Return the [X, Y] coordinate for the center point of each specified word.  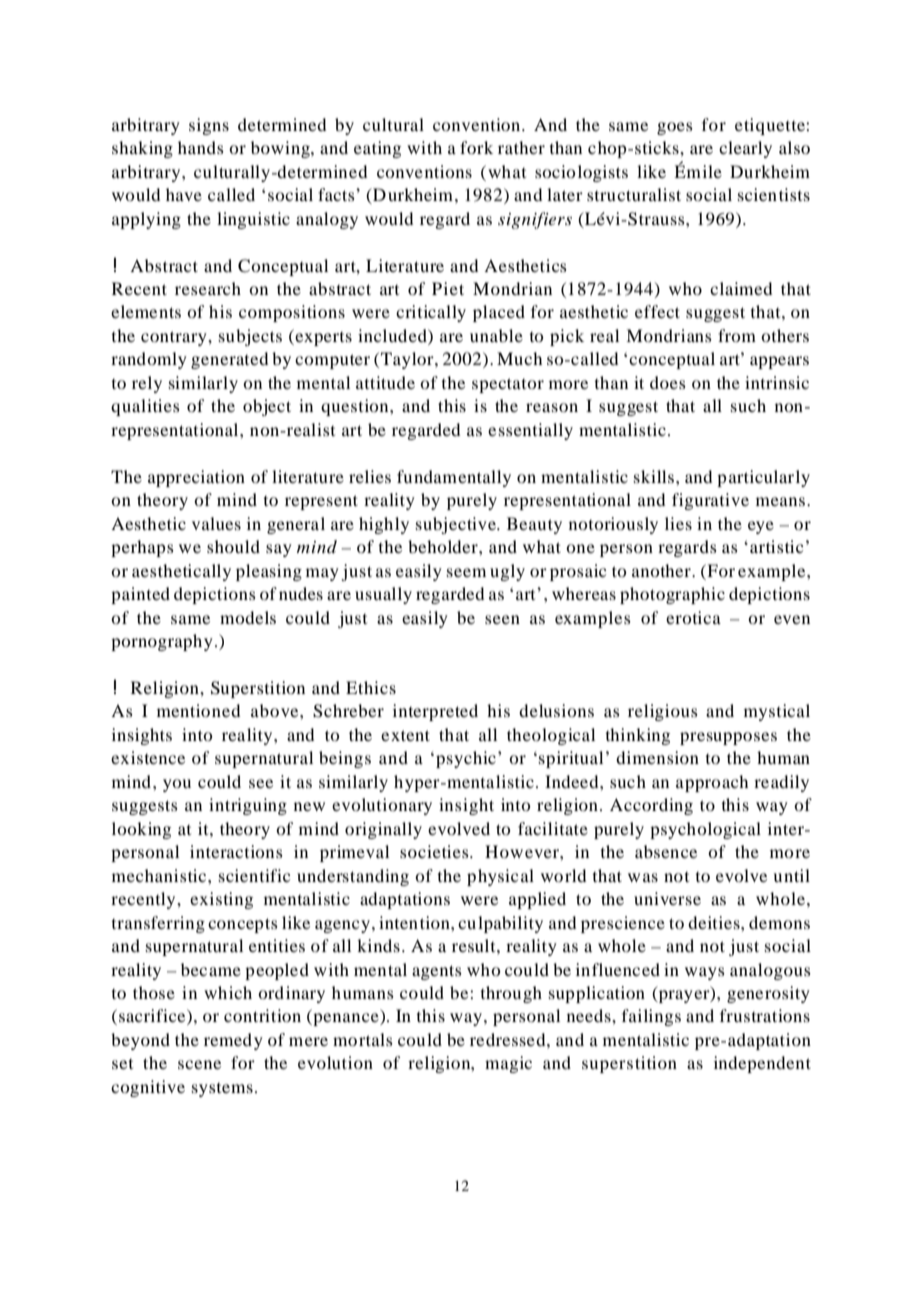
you [177, 785]
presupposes [728, 738]
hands [201, 147]
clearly [745, 149]
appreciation [196, 478]
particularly [763, 478]
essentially [530, 431]
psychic [466, 759]
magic [508, 1064]
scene [199, 1064]
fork [476, 147]
